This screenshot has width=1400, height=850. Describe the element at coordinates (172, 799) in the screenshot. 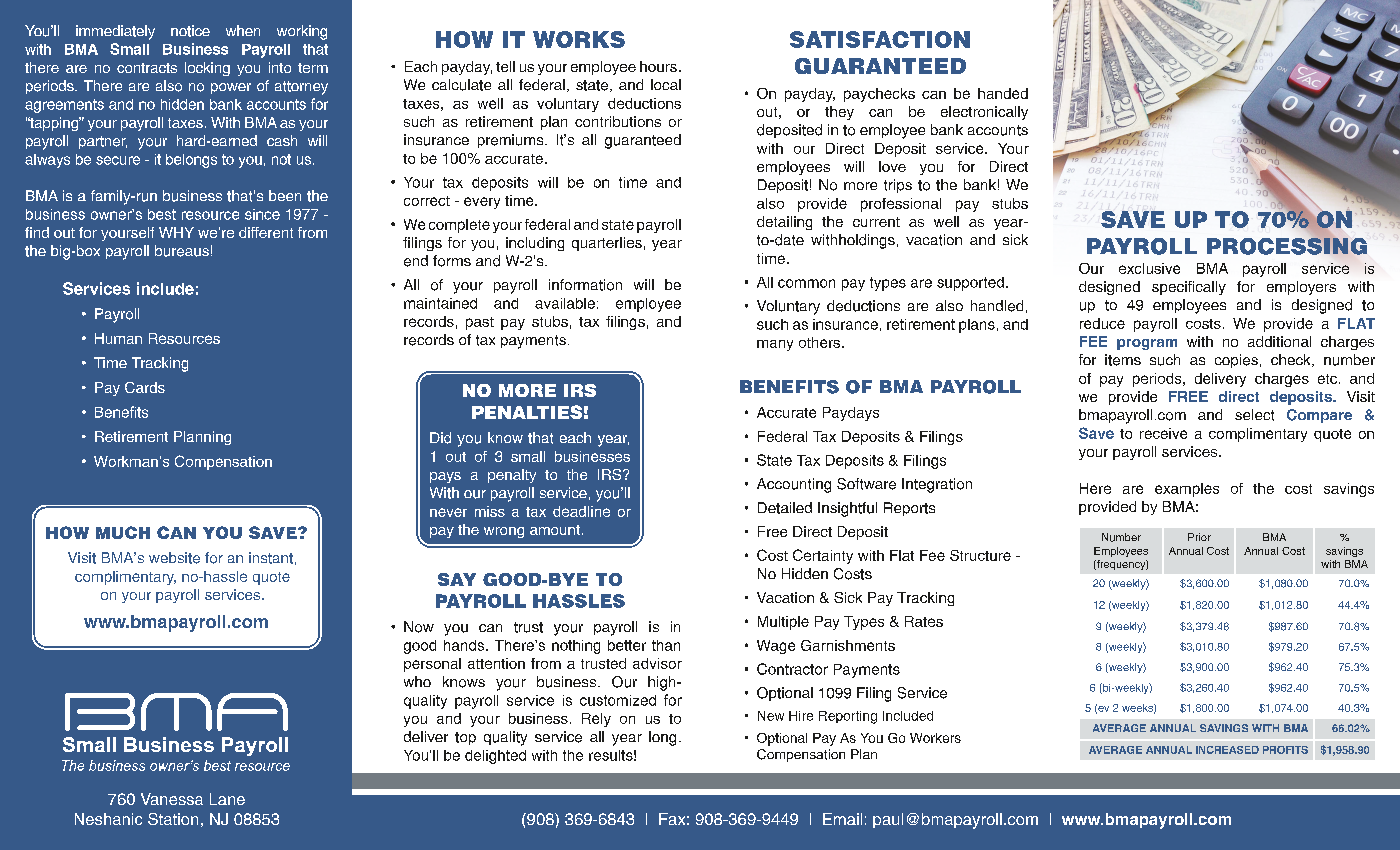

I see `Vanessa` at that location.
